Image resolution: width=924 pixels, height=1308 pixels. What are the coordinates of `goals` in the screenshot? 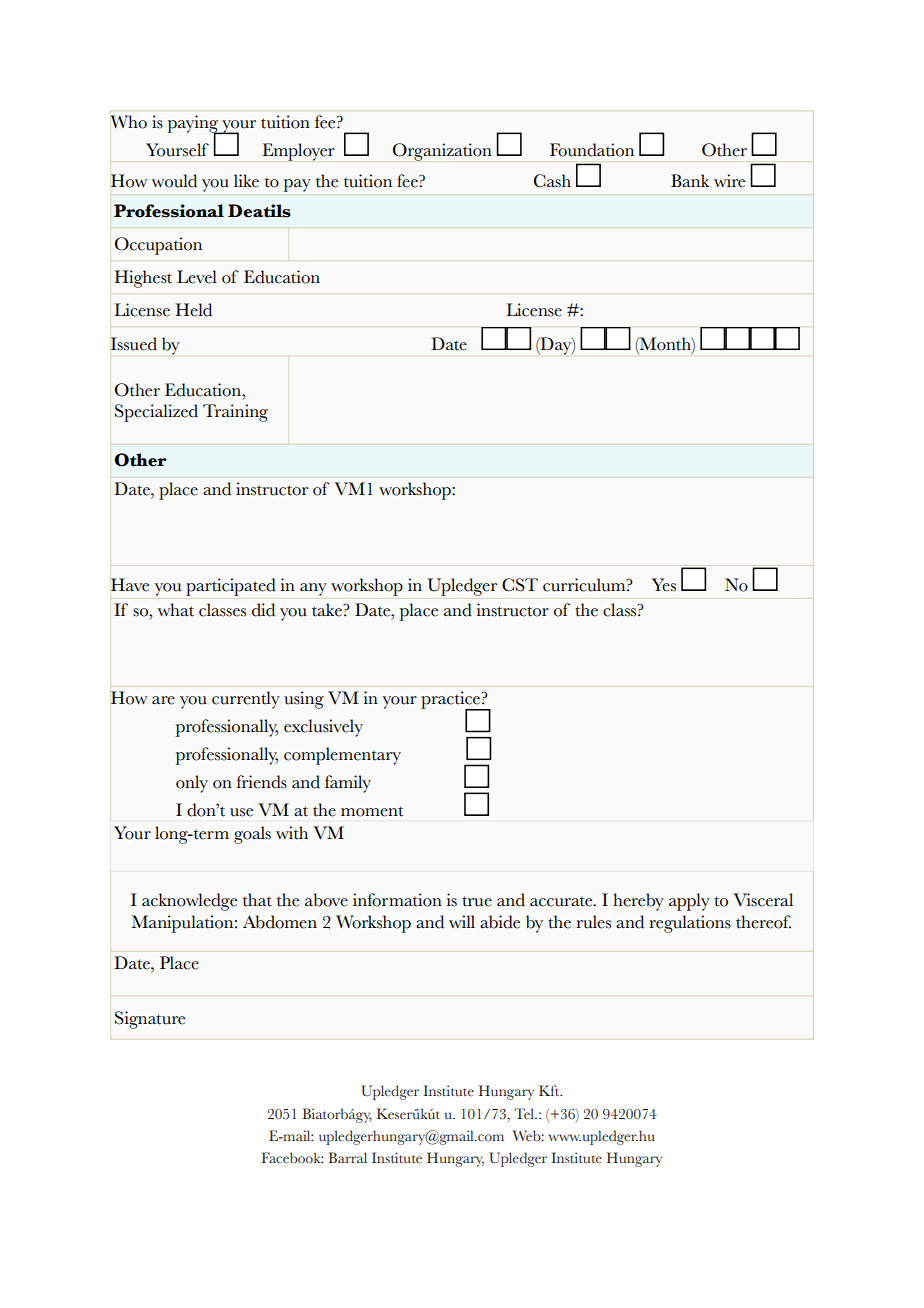 It's located at (252, 835).
